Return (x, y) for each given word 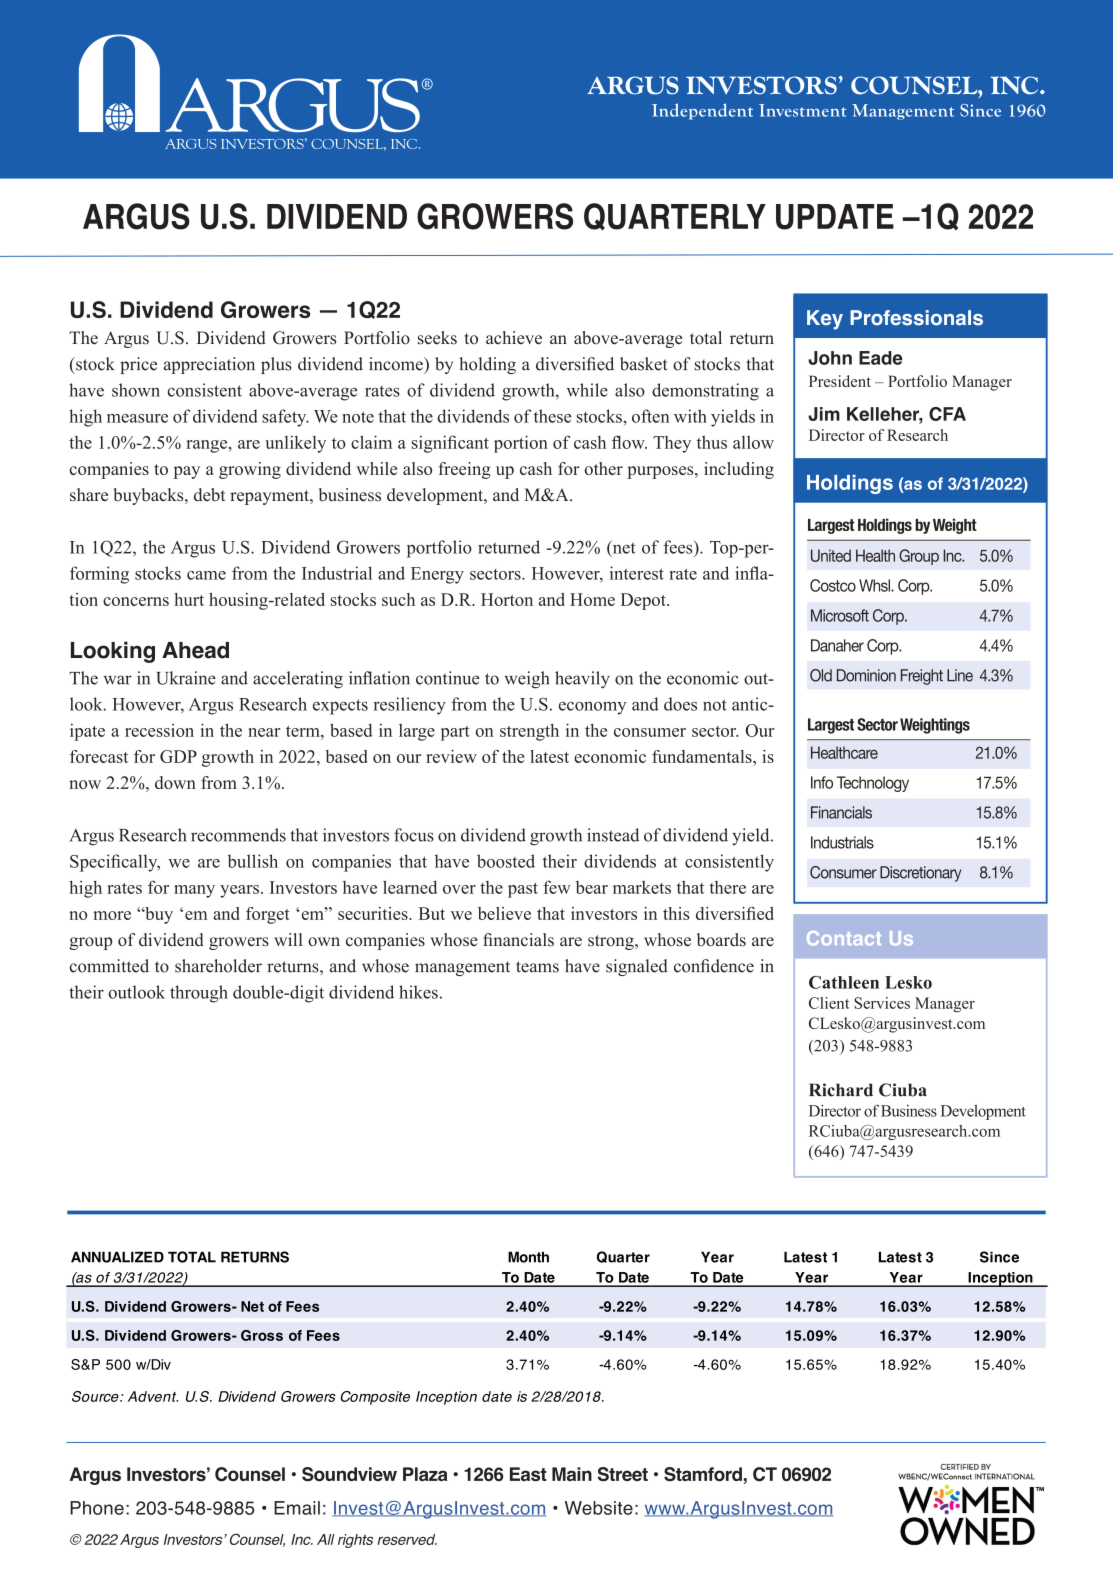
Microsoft (840, 615)
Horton (507, 599)
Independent (702, 111)
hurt (189, 599)
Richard (841, 1090)
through (199, 994)
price (138, 365)
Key (825, 320)
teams (537, 967)
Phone (97, 1508)
